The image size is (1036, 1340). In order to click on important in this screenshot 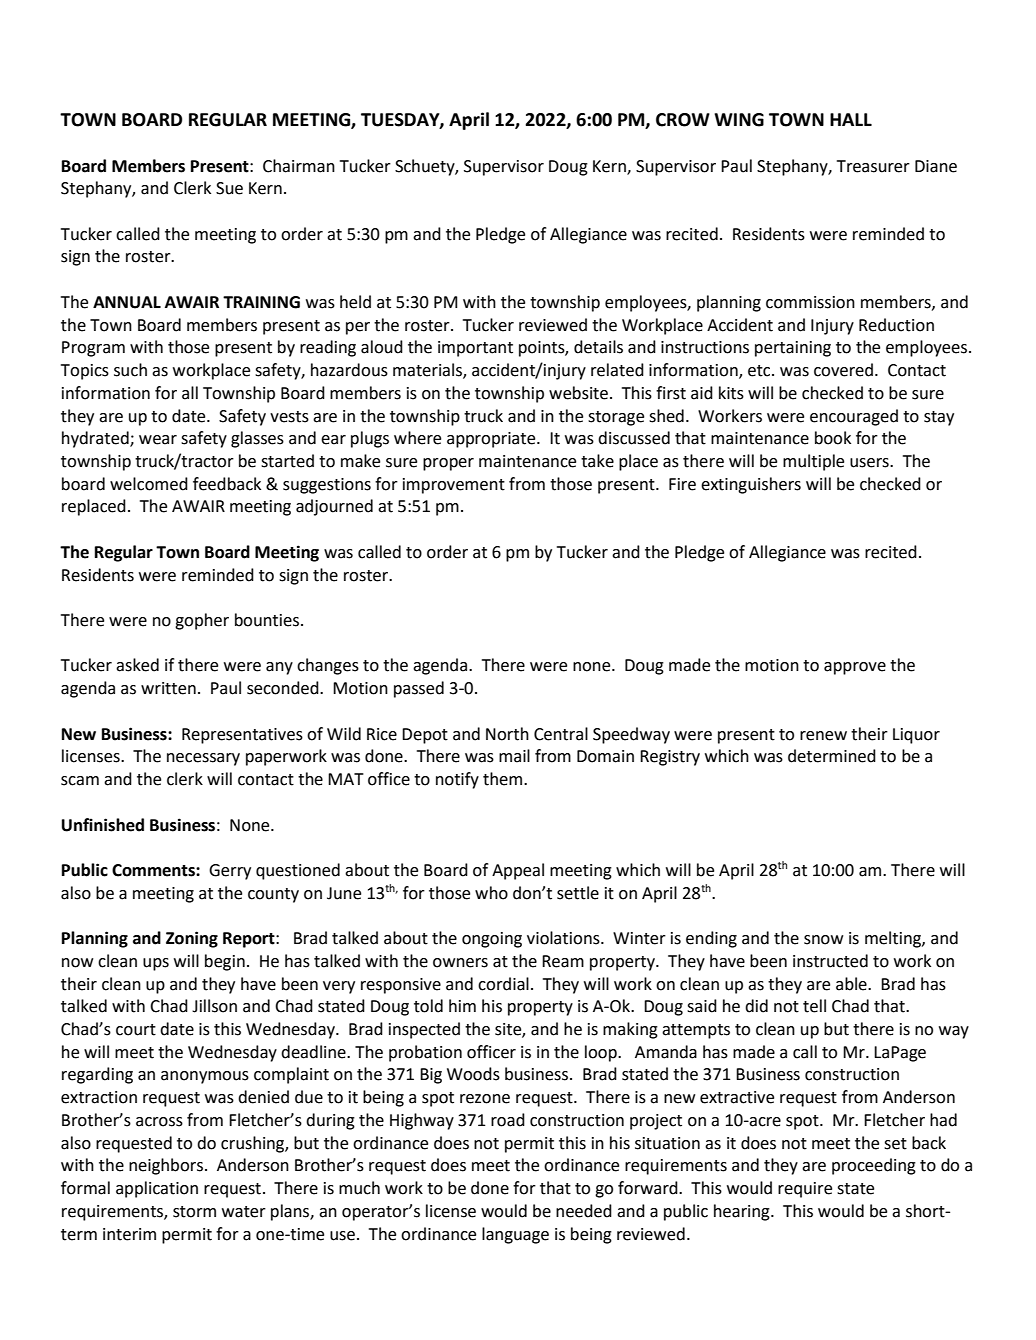, I will do `click(475, 349)`.
